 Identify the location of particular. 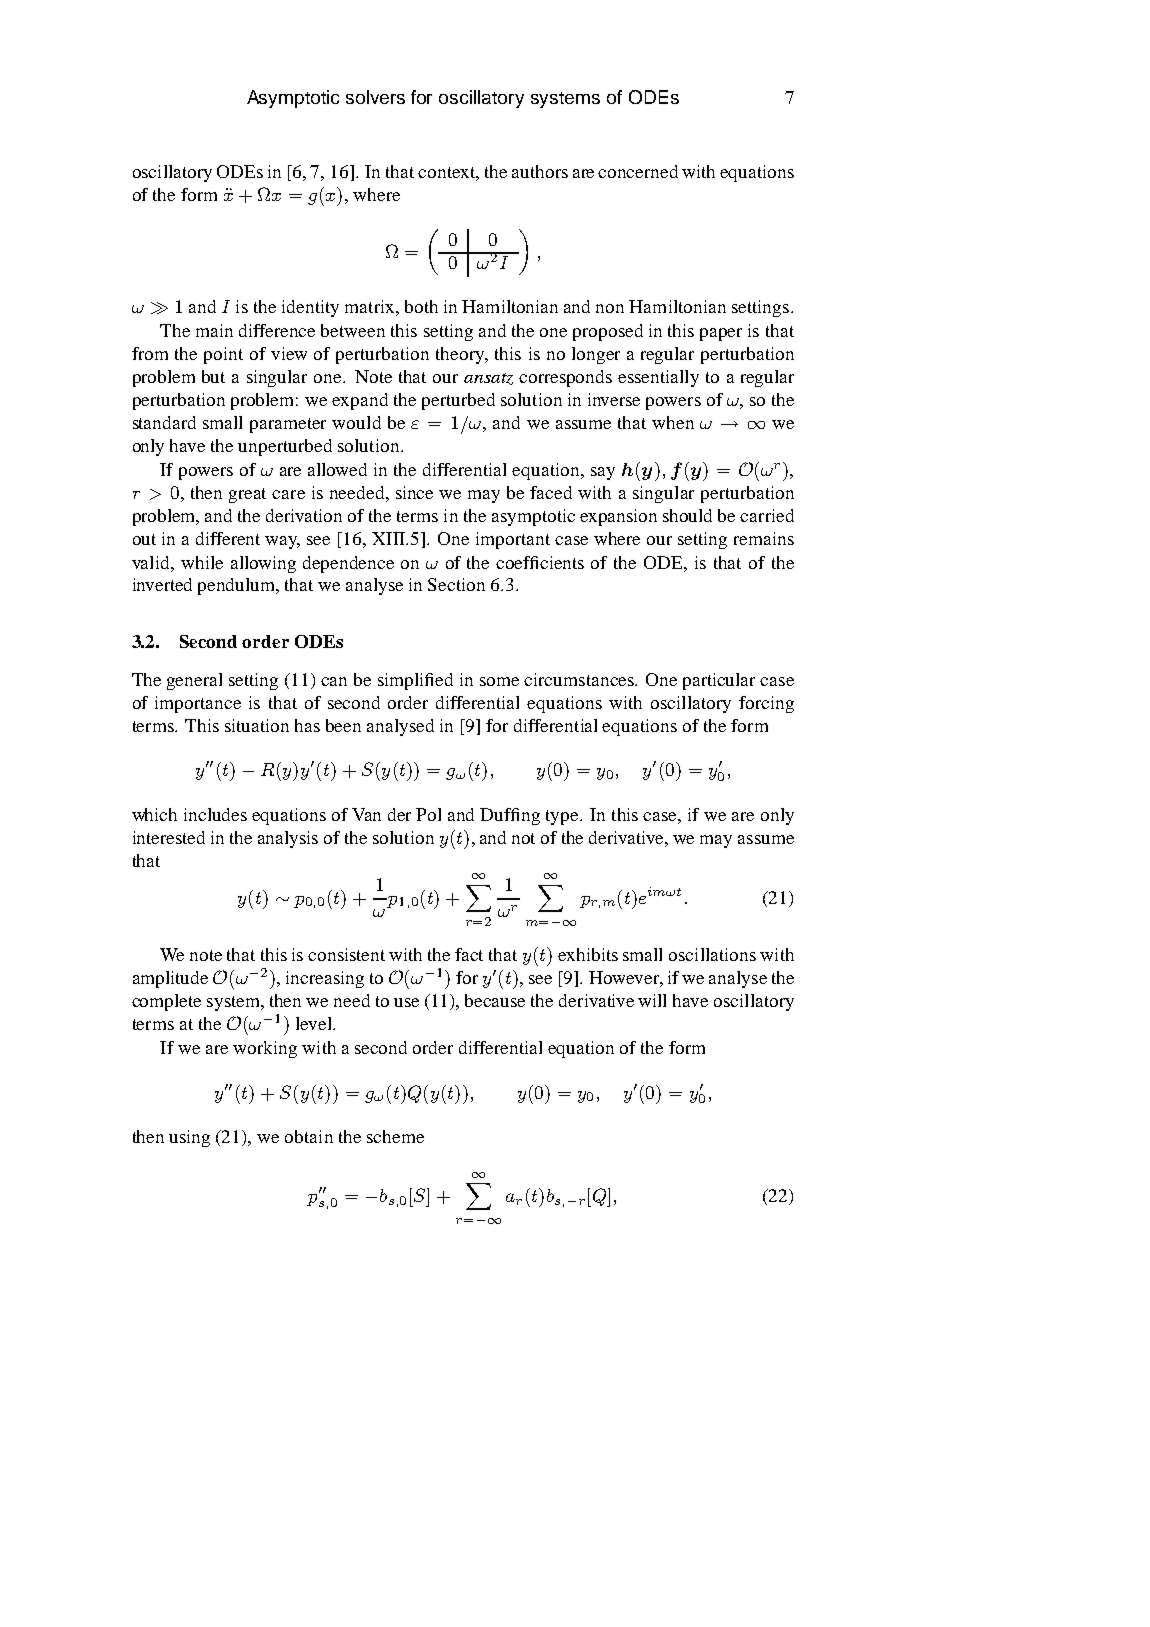
(719, 681).
